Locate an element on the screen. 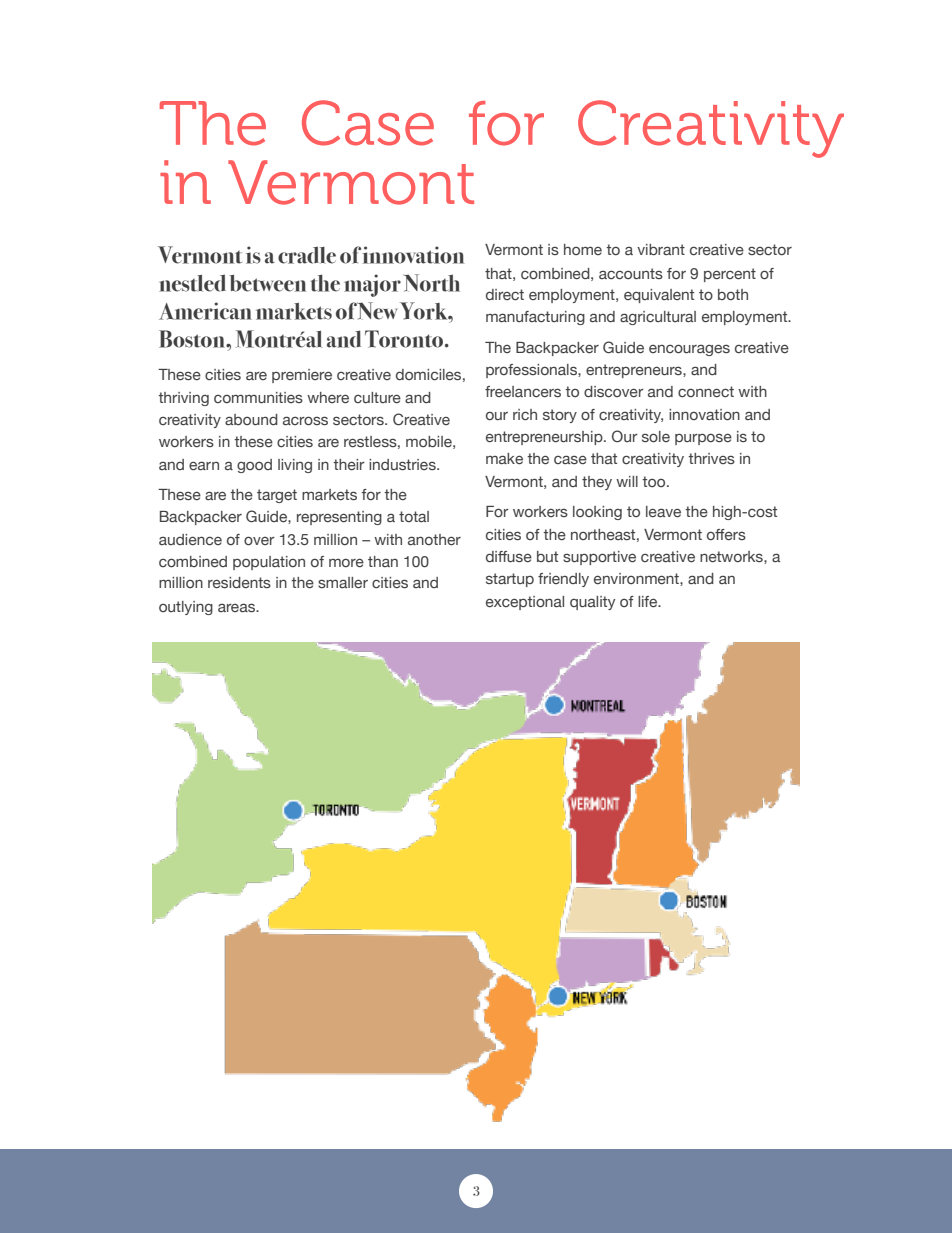 This screenshot has width=952, height=1233. sole is located at coordinates (656, 436).
